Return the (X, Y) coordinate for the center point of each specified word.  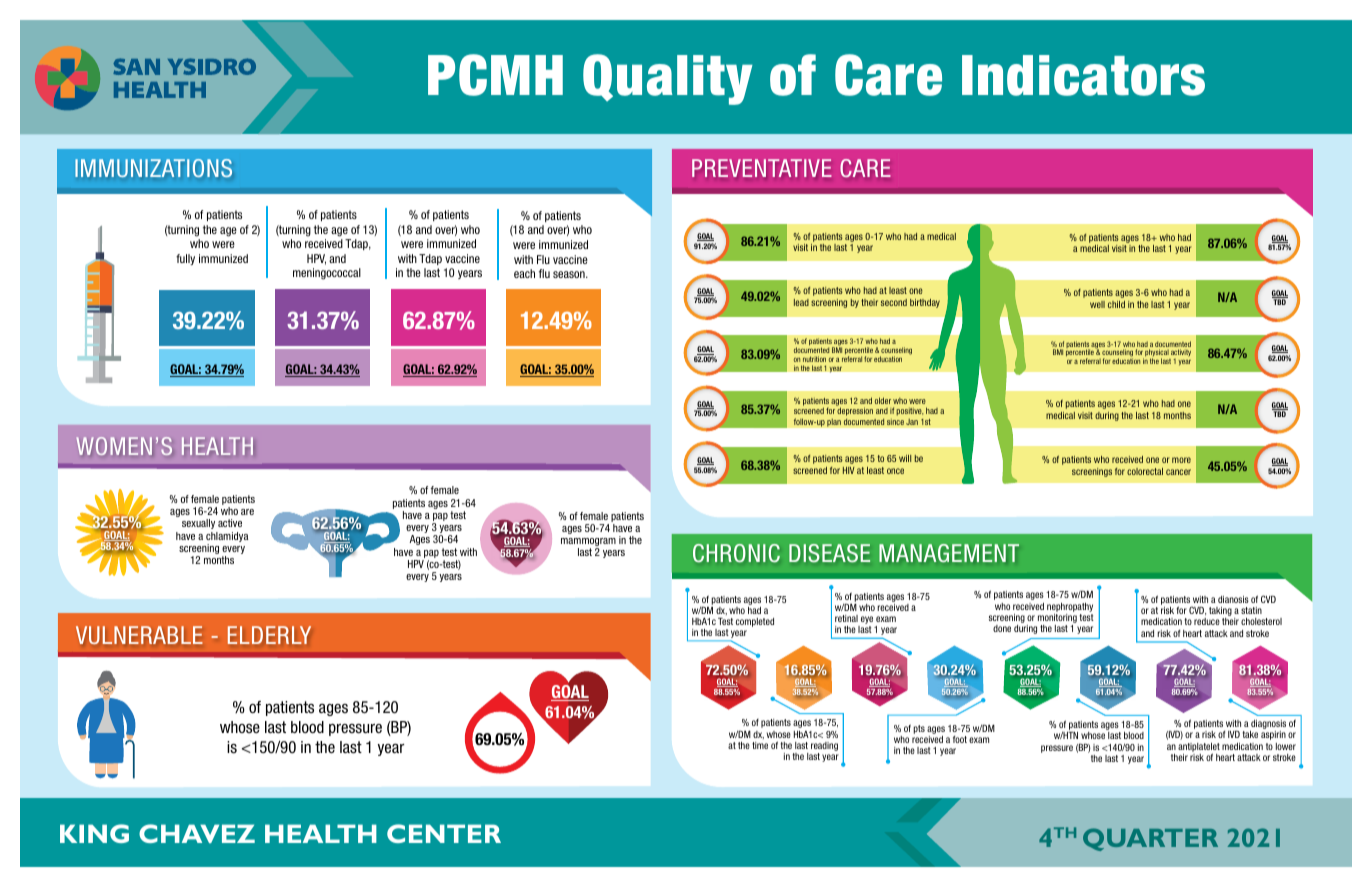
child (1116, 304)
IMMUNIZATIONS (153, 168)
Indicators (1083, 75)
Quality (668, 79)
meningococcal (327, 274)
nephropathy (1070, 607)
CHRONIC (736, 553)
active (230, 523)
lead (801, 302)
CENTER (444, 833)
